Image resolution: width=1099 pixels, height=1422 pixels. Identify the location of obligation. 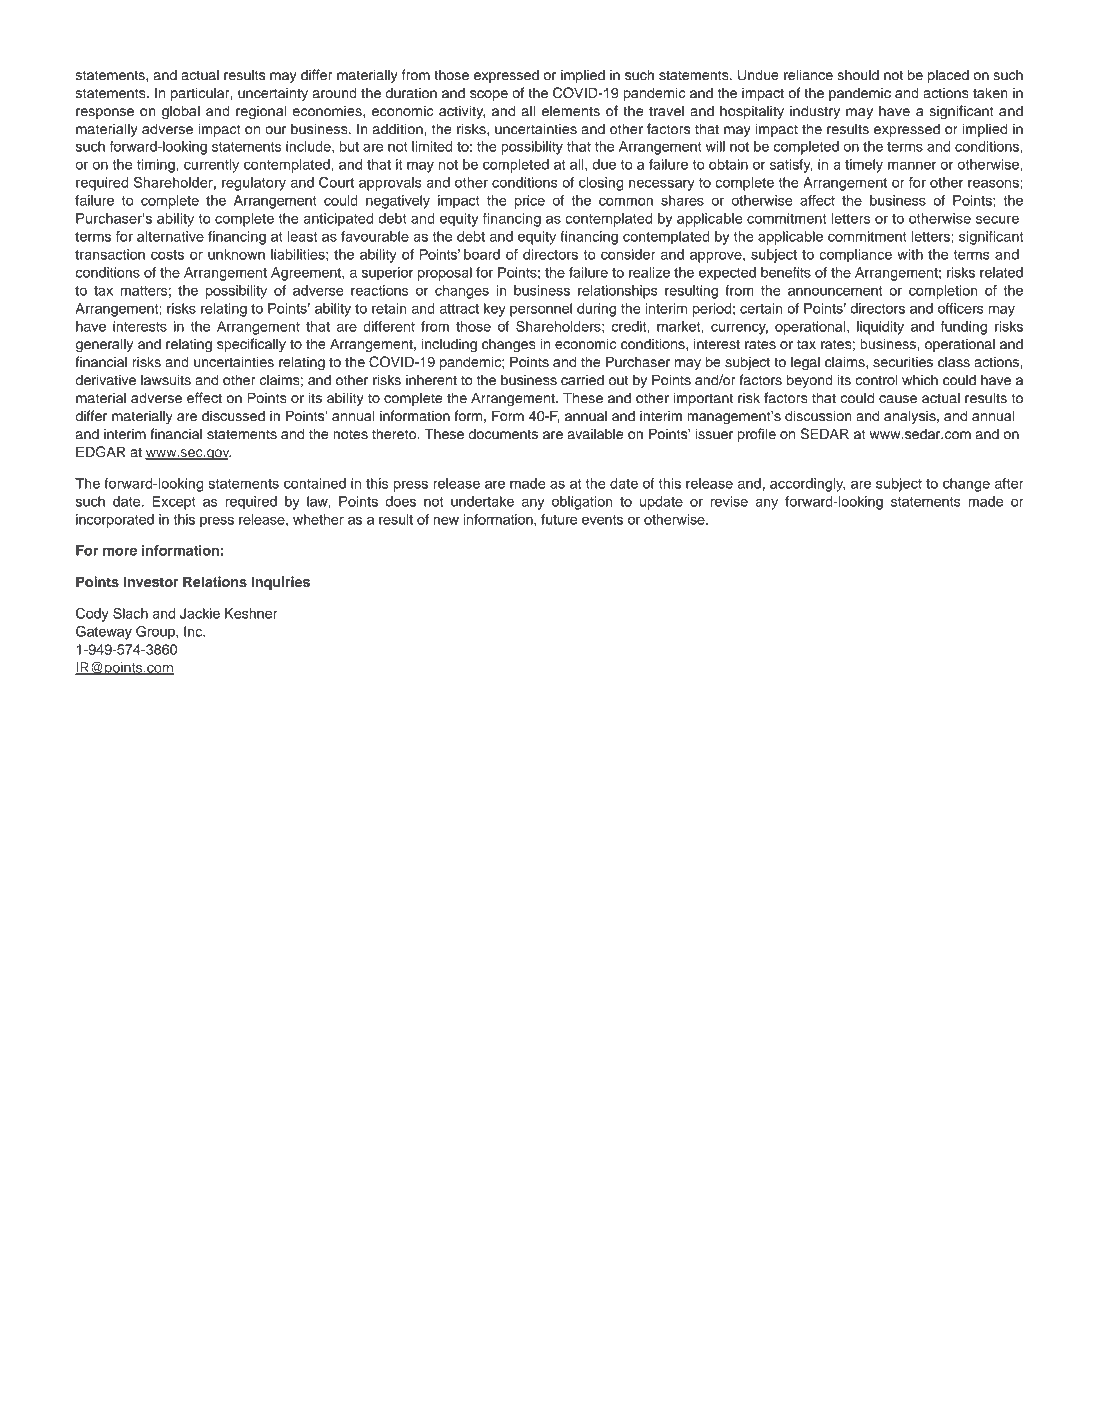
(582, 503).
